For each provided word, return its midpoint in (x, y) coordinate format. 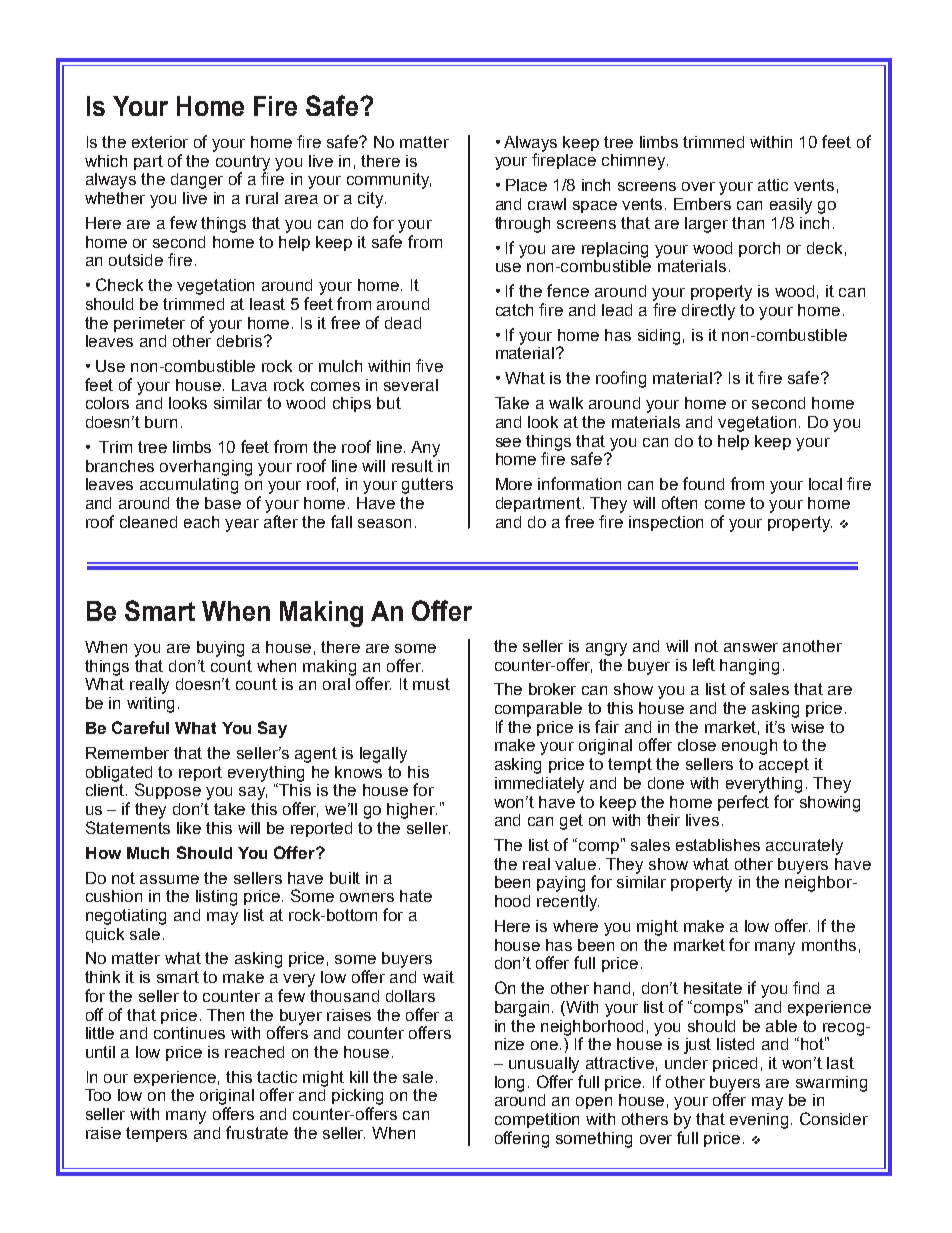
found (703, 483)
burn (161, 422)
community (389, 181)
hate (416, 896)
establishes (718, 845)
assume (169, 879)
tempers (156, 1134)
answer (751, 647)
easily (791, 206)
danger (197, 181)
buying (220, 649)
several (411, 385)
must (431, 684)
